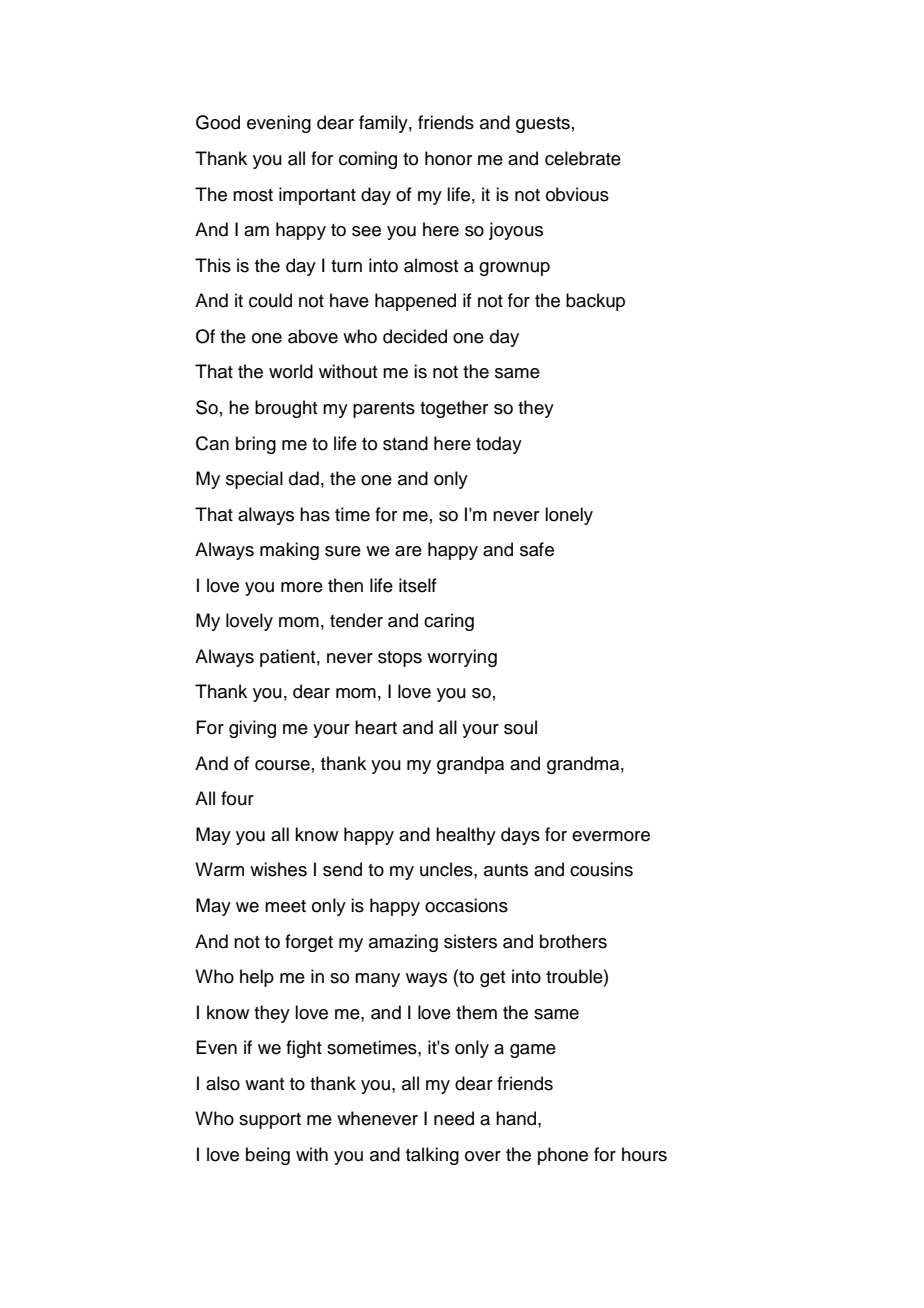 The width and height of the image is (924, 1308). Describe the element at coordinates (563, 1156) in the image. I see `phone` at that location.
